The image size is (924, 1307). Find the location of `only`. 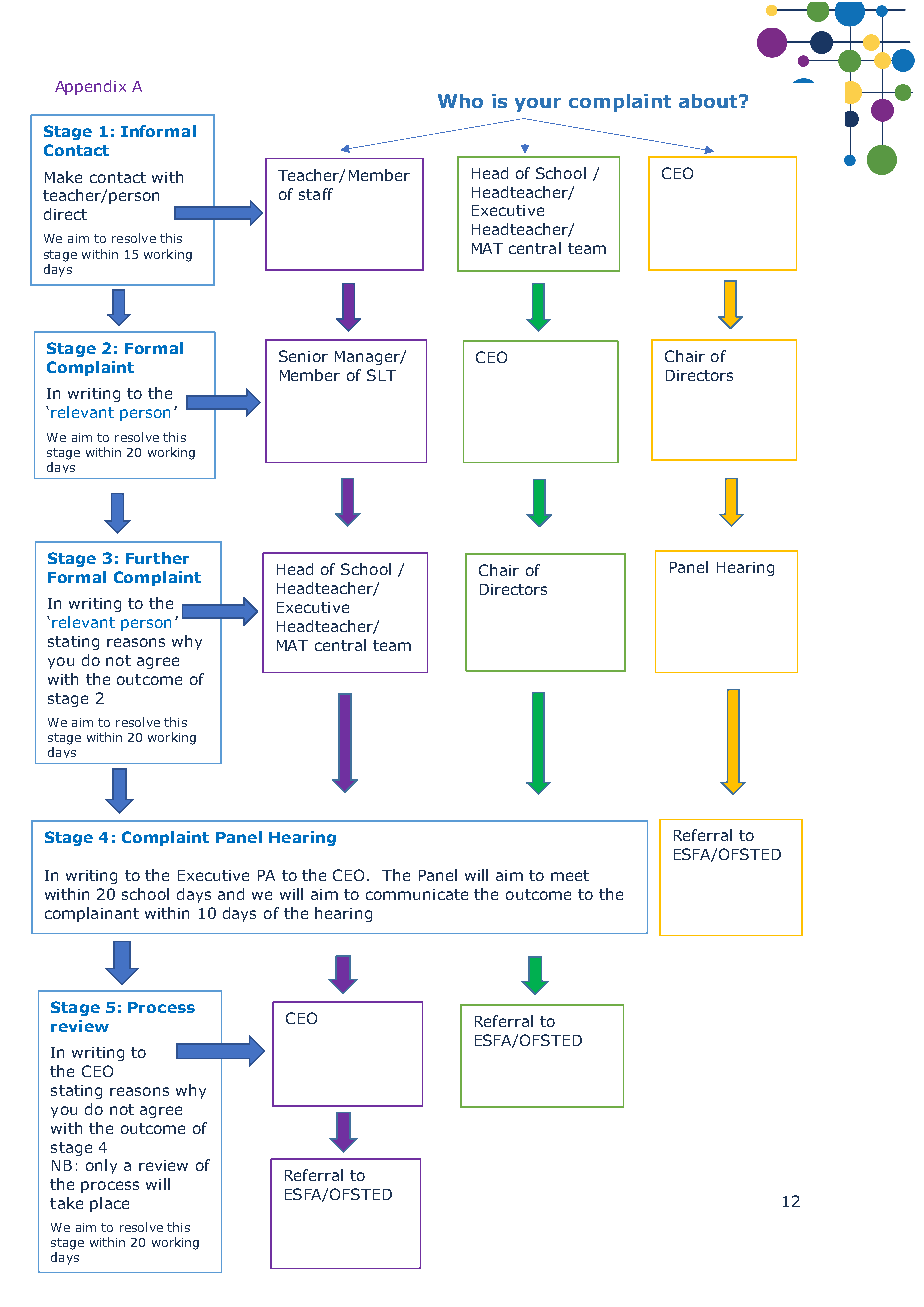

only is located at coordinates (101, 1166).
